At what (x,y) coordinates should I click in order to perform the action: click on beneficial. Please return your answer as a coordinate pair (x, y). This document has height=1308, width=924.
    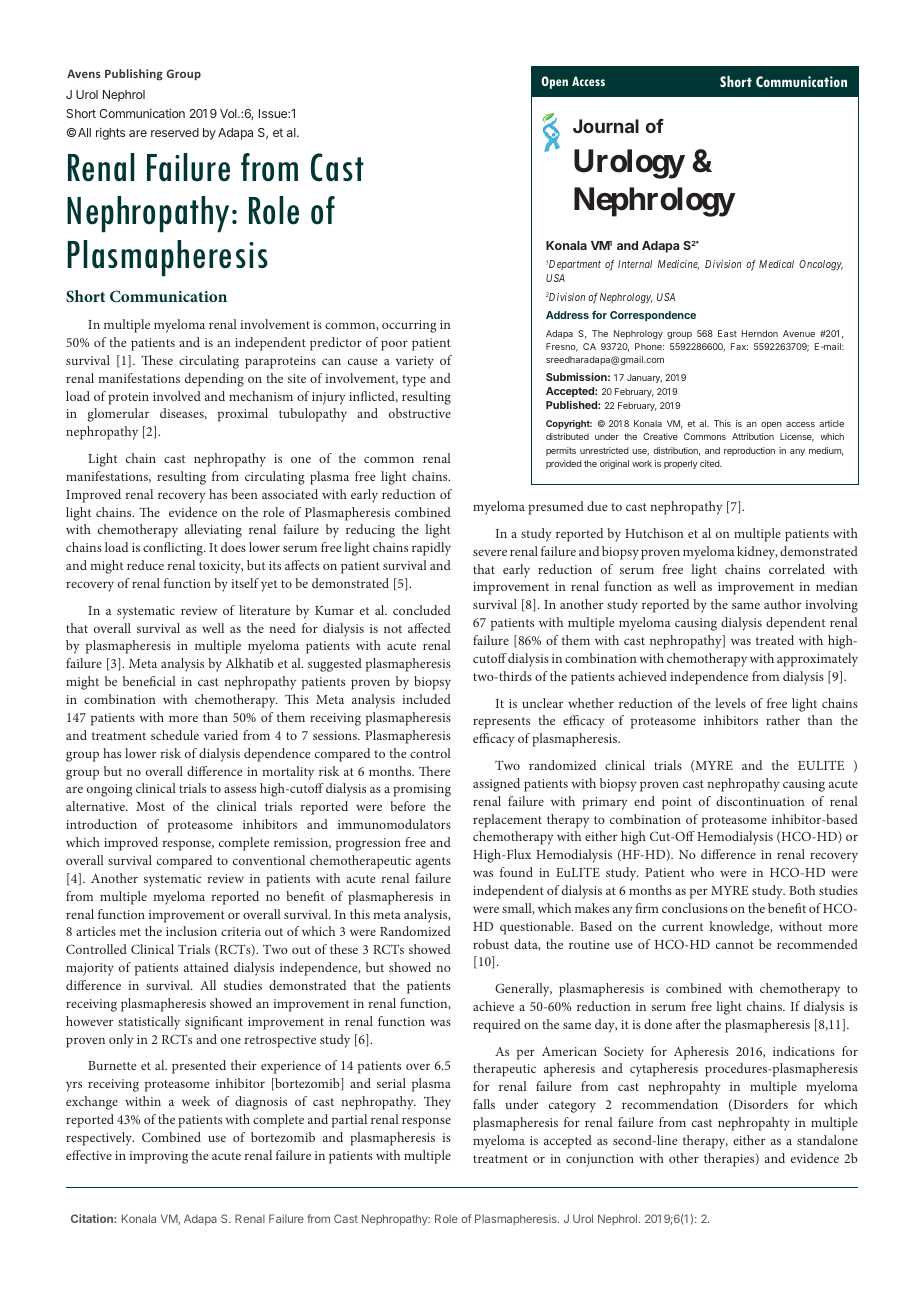
    Looking at the image, I should click on (149, 681).
